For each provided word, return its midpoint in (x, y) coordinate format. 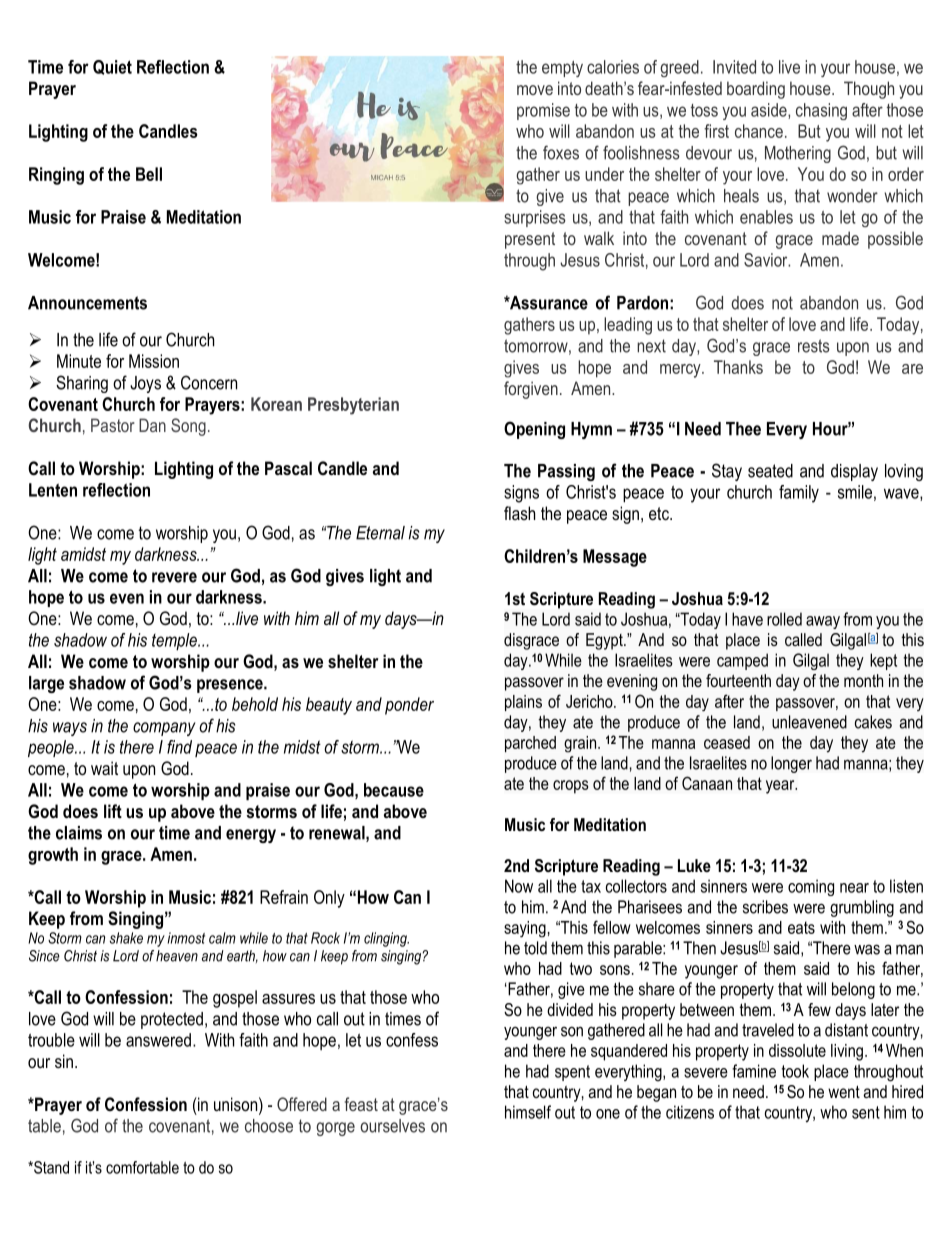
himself (528, 1112)
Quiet (112, 67)
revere (174, 577)
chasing (821, 111)
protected (172, 1020)
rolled (784, 619)
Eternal (380, 533)
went (844, 1092)
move (535, 90)
